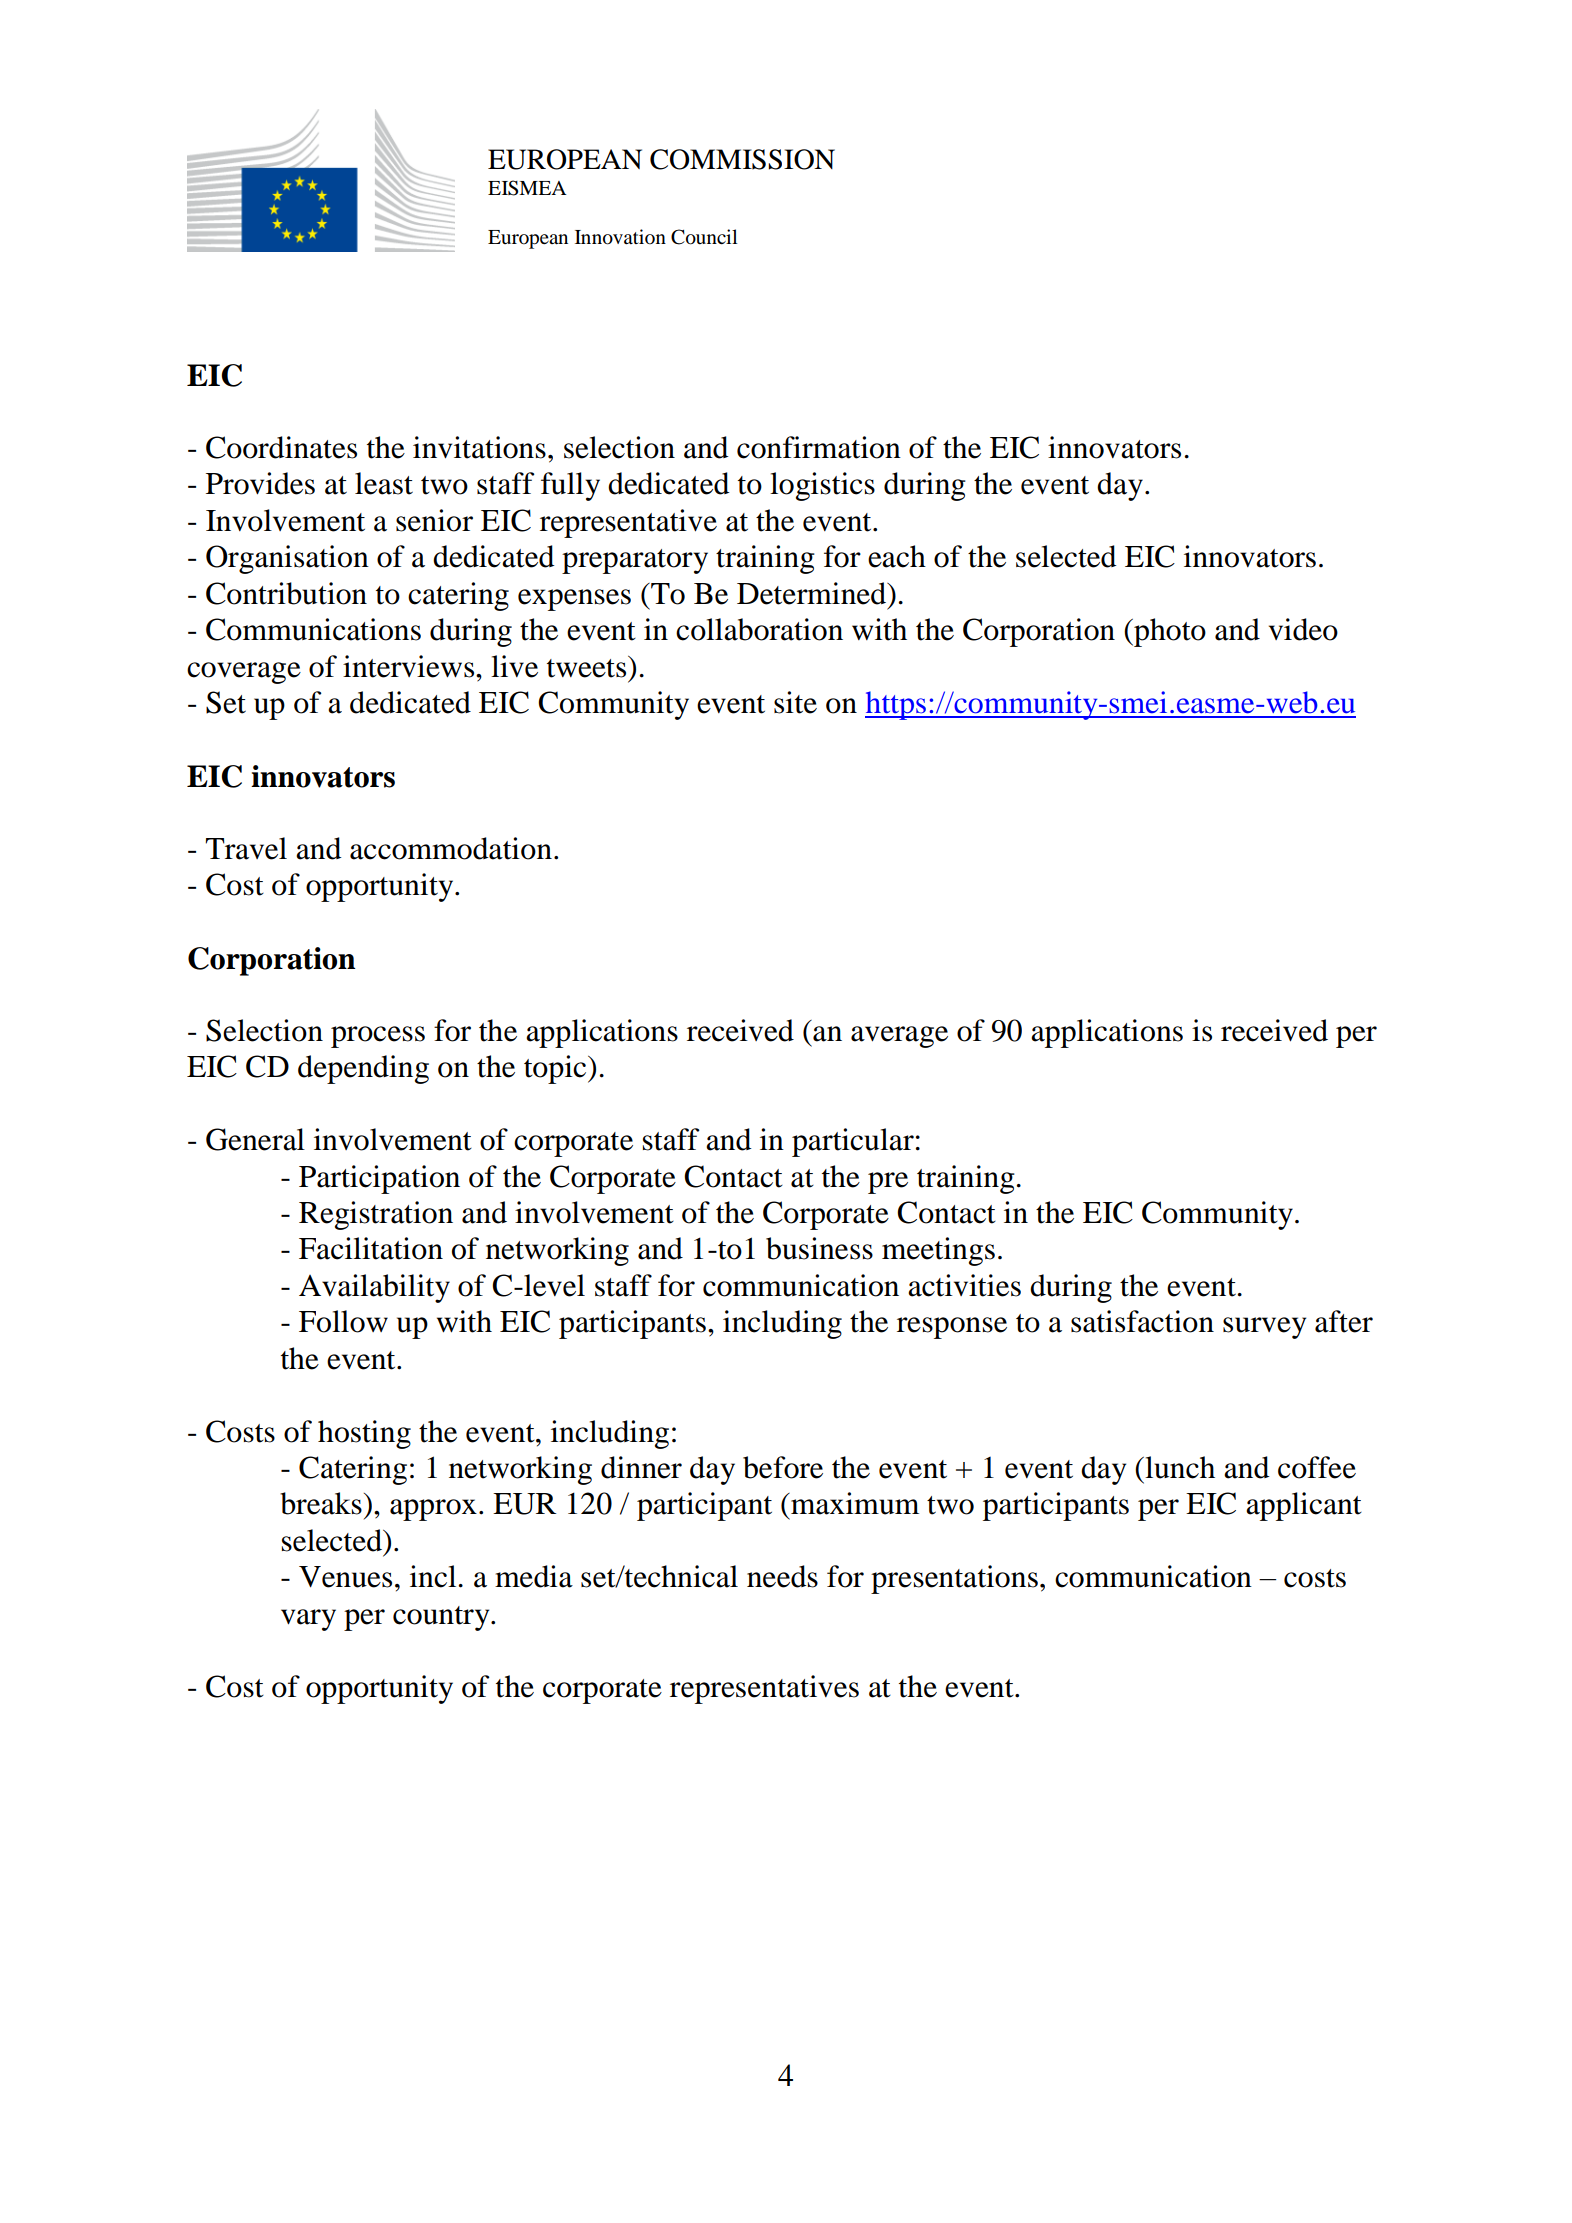 Image resolution: width=1572 pixels, height=2223 pixels. I want to click on COMMISSION, so click(742, 159).
